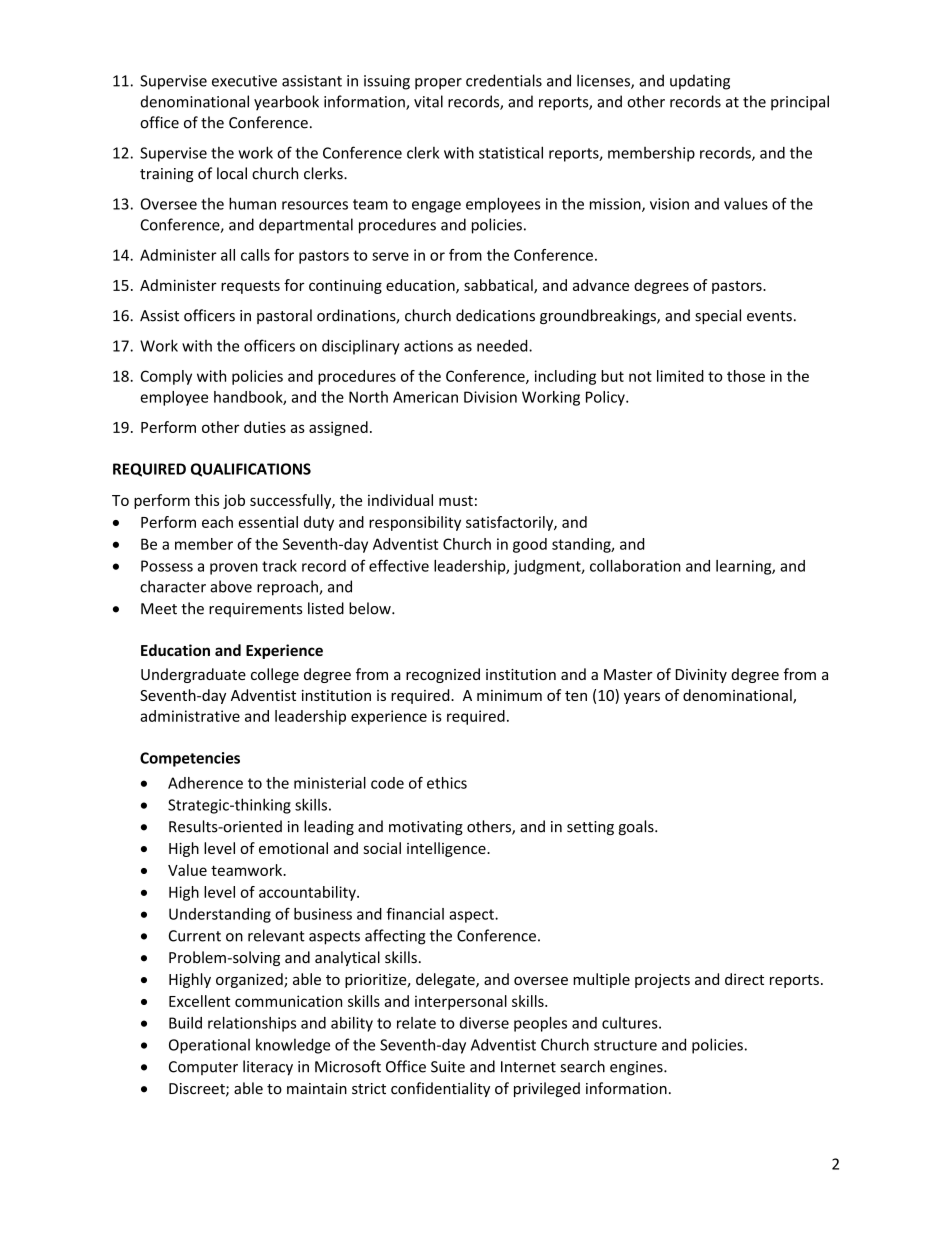 This screenshot has width=952, height=1233. I want to click on Operational, so click(209, 1046).
